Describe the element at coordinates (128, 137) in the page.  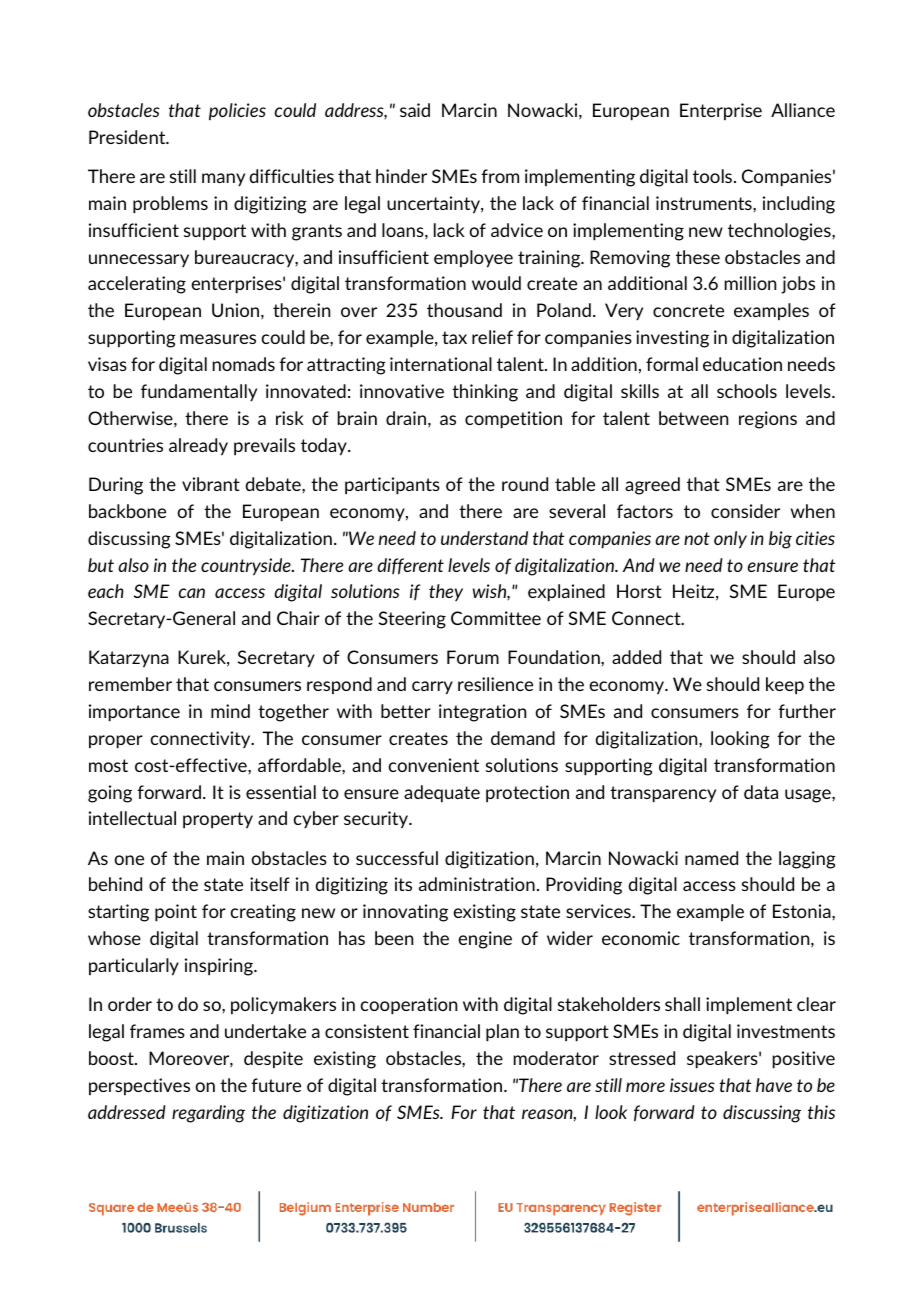
I see `President` at that location.
